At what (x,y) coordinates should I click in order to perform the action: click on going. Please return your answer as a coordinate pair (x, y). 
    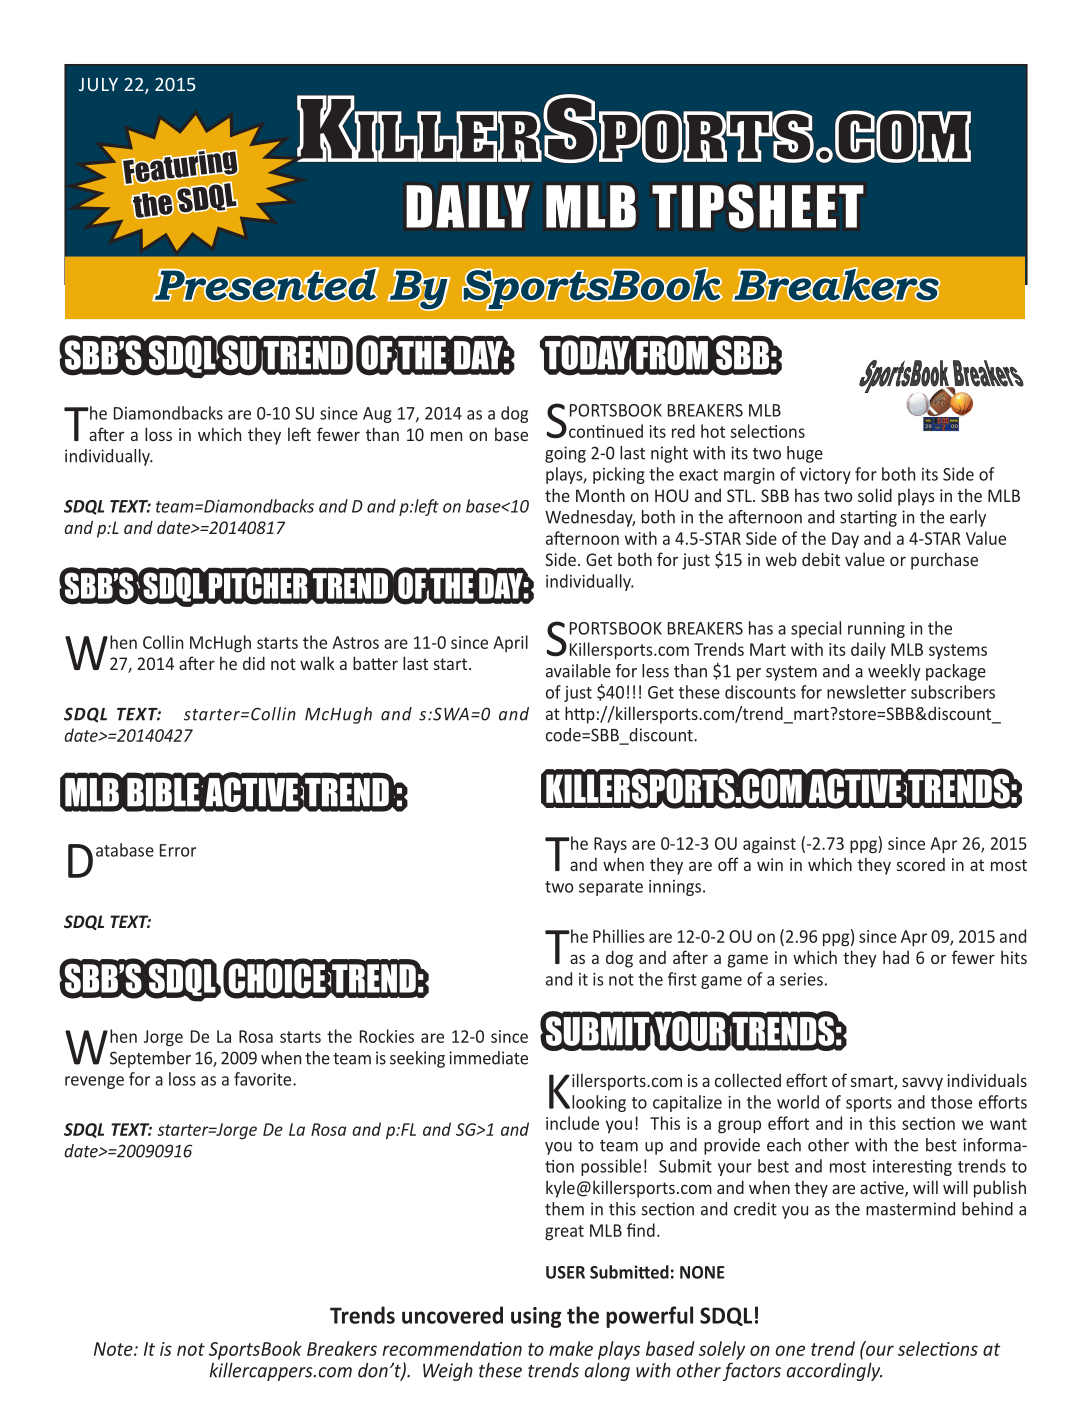
    Looking at the image, I should click on (565, 454).
